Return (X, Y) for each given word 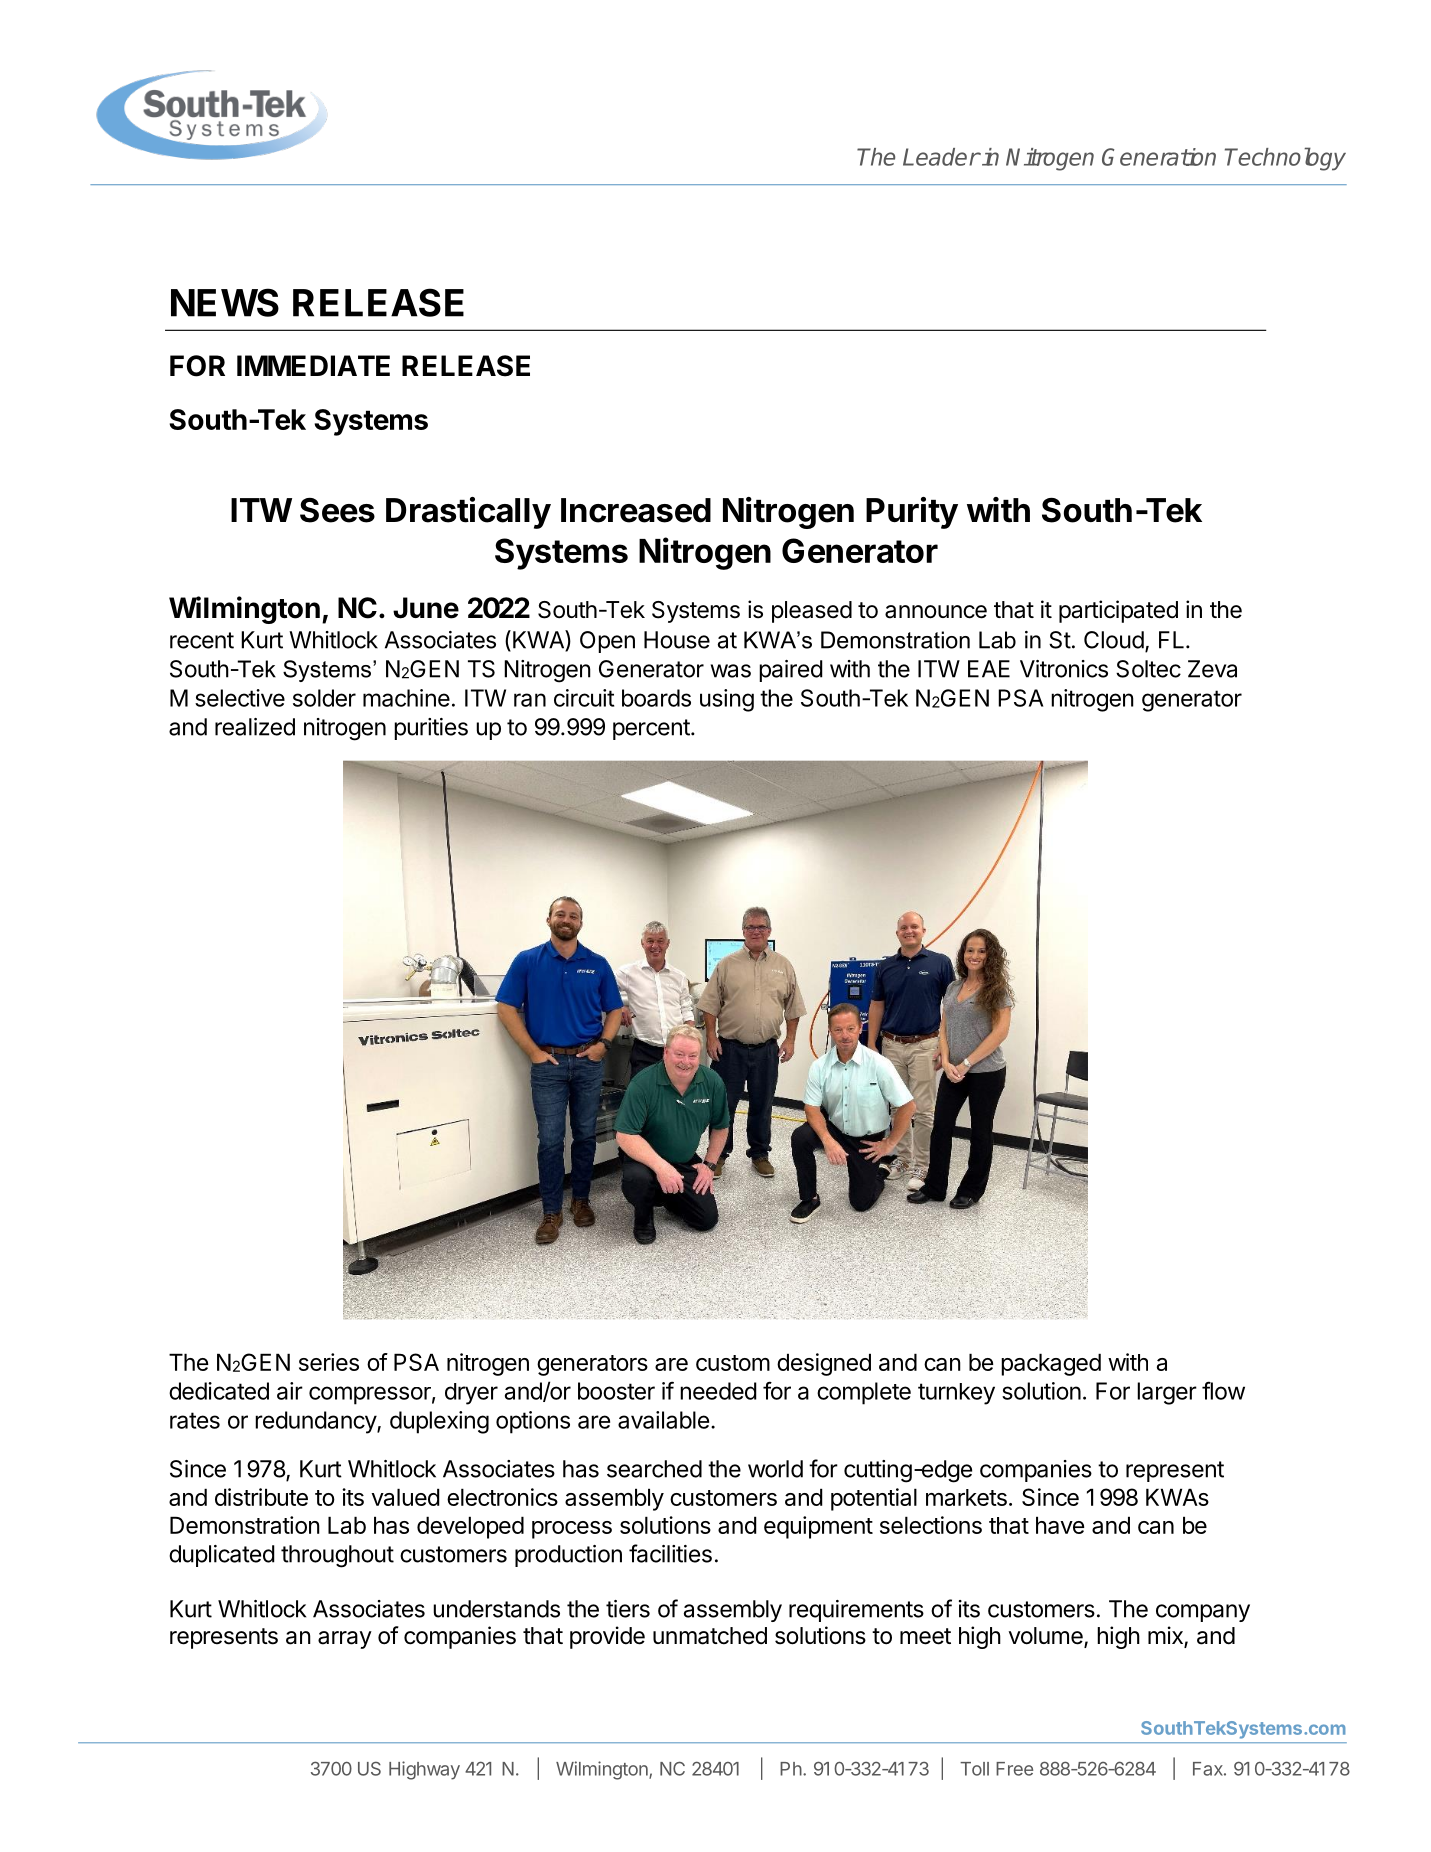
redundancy (316, 1422)
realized (255, 727)
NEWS (225, 302)
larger (1167, 1393)
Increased (636, 510)
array (345, 1640)
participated (1118, 611)
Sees (337, 510)
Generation (1159, 157)
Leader (941, 157)
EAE (989, 669)
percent (651, 729)
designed (824, 1364)
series (329, 1362)
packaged (1051, 1364)
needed (718, 1391)
